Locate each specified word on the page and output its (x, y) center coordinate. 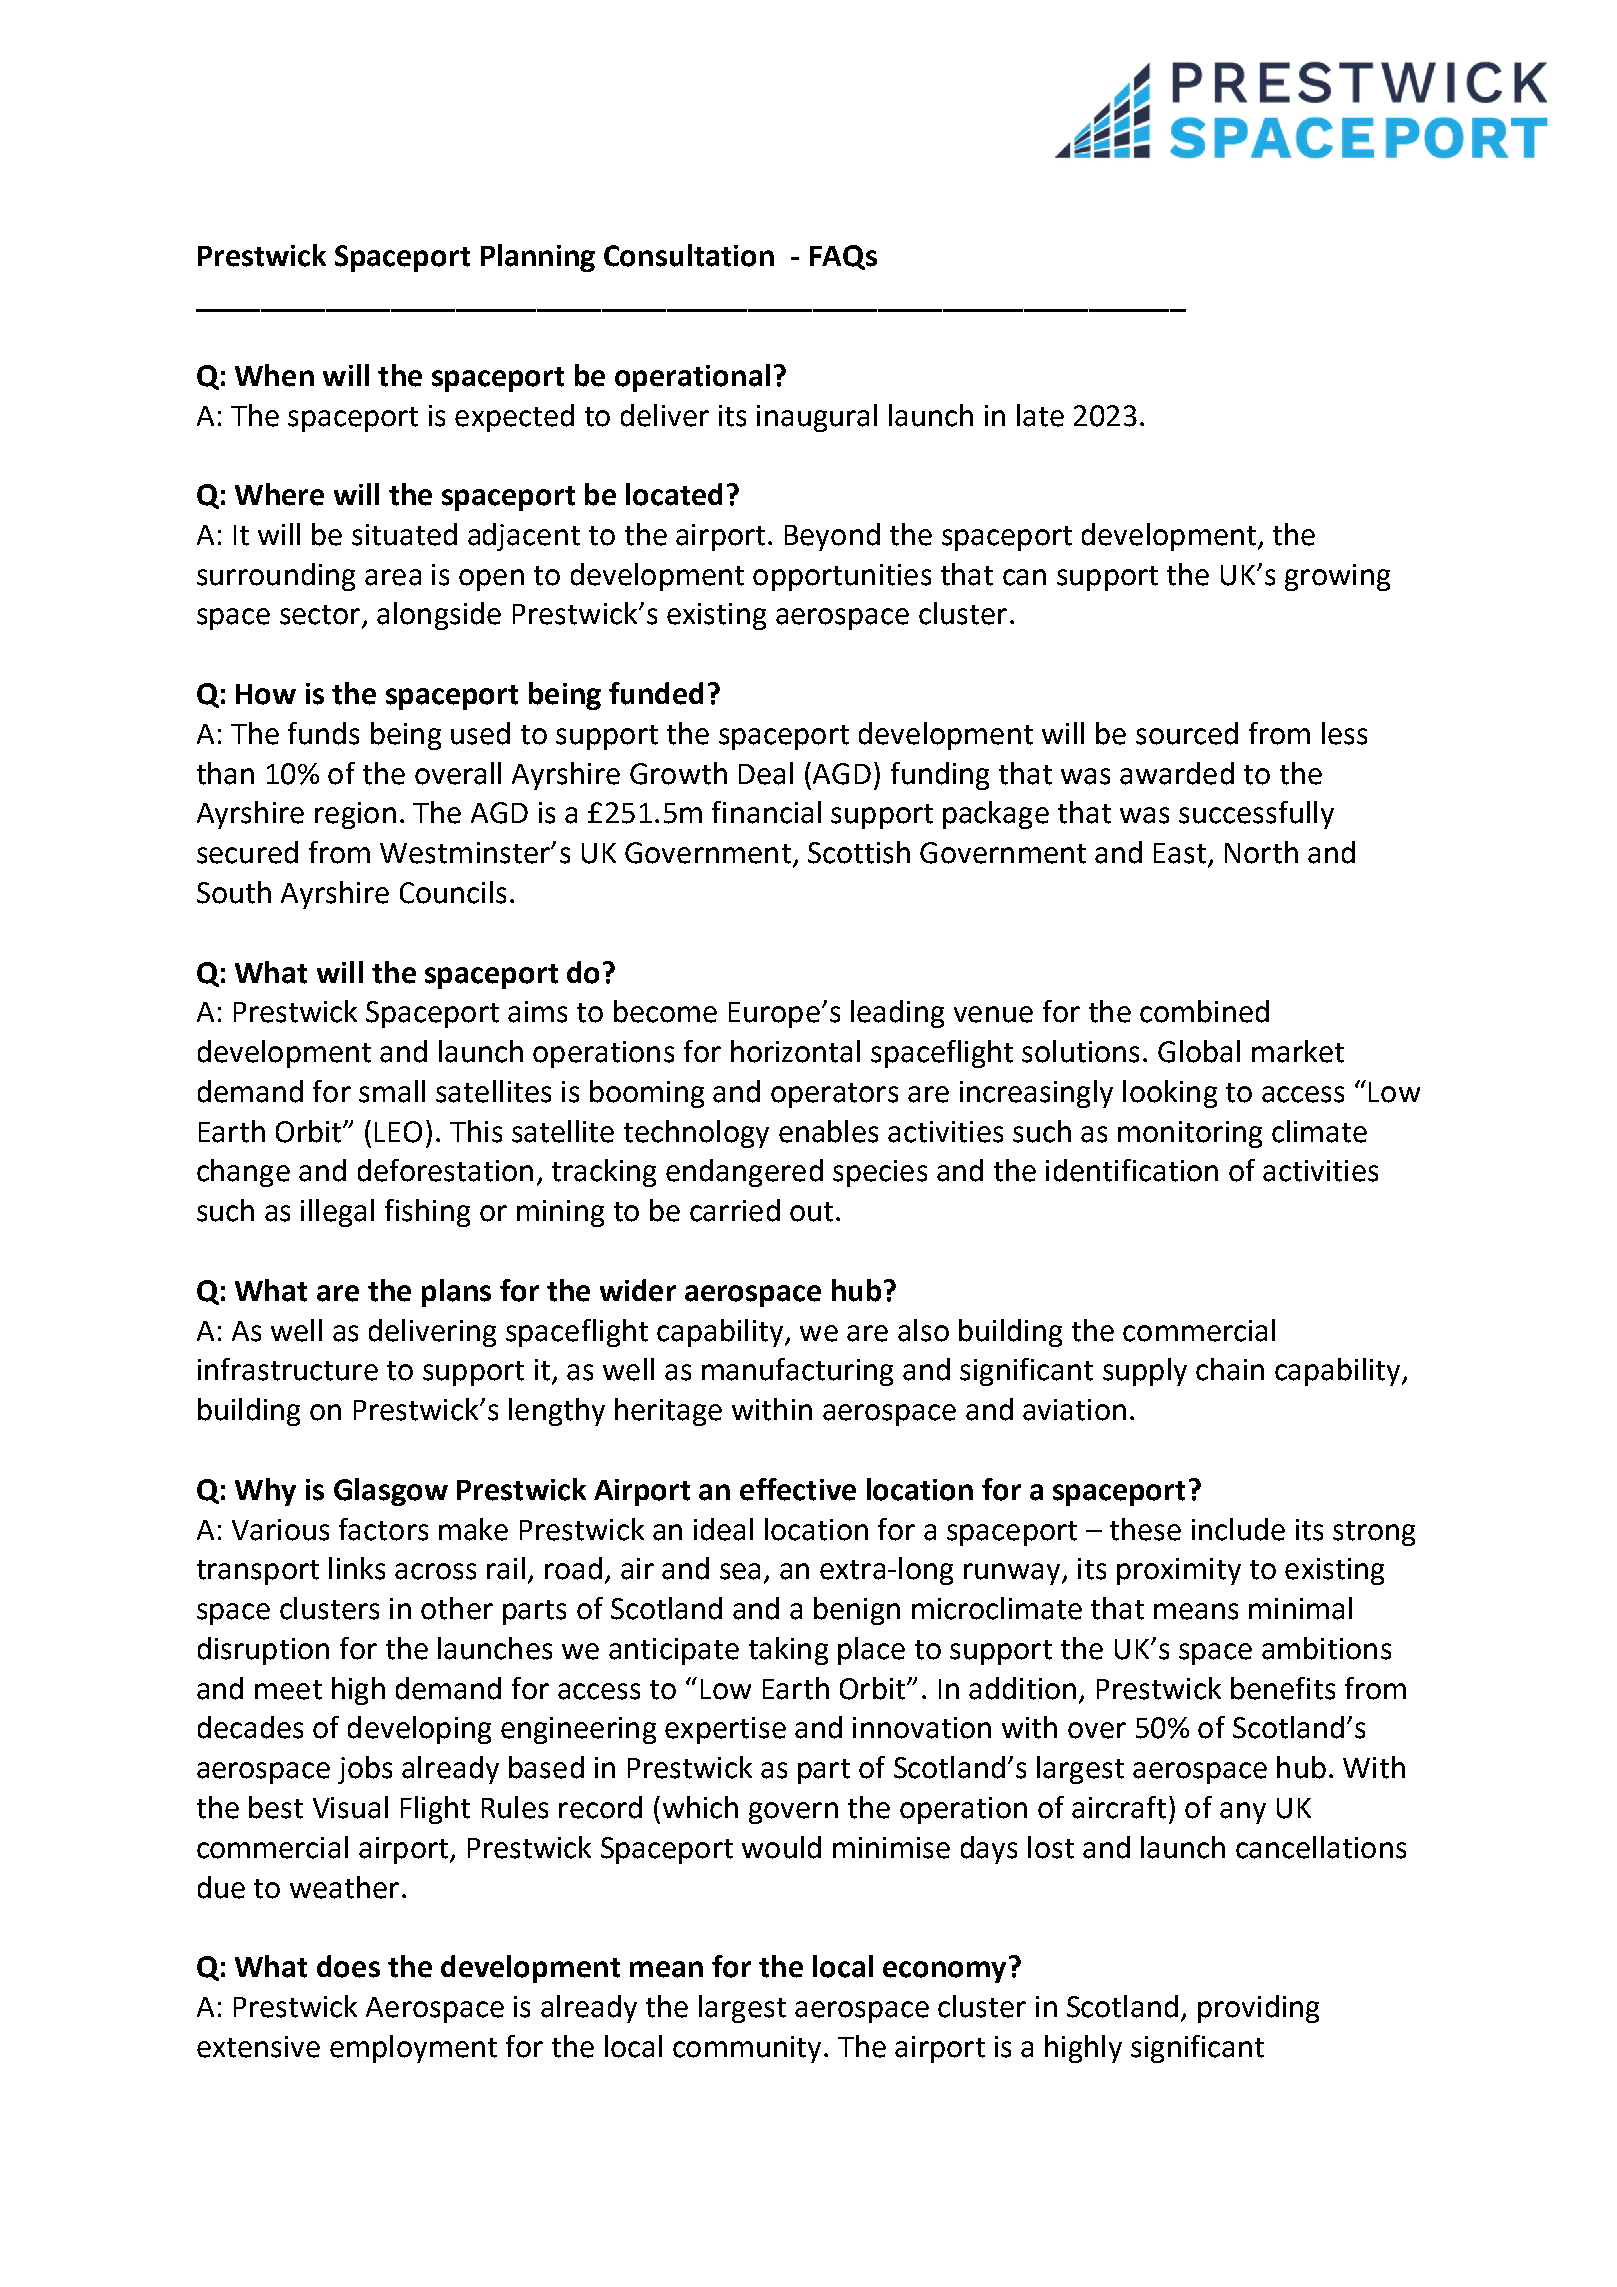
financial (766, 812)
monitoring (1190, 1134)
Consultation (689, 255)
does (348, 1966)
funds (323, 733)
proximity (1179, 1571)
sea (740, 1571)
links (357, 1568)
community (747, 2049)
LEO (398, 1132)
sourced (1187, 733)
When (274, 375)
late (1040, 415)
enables (828, 1131)
